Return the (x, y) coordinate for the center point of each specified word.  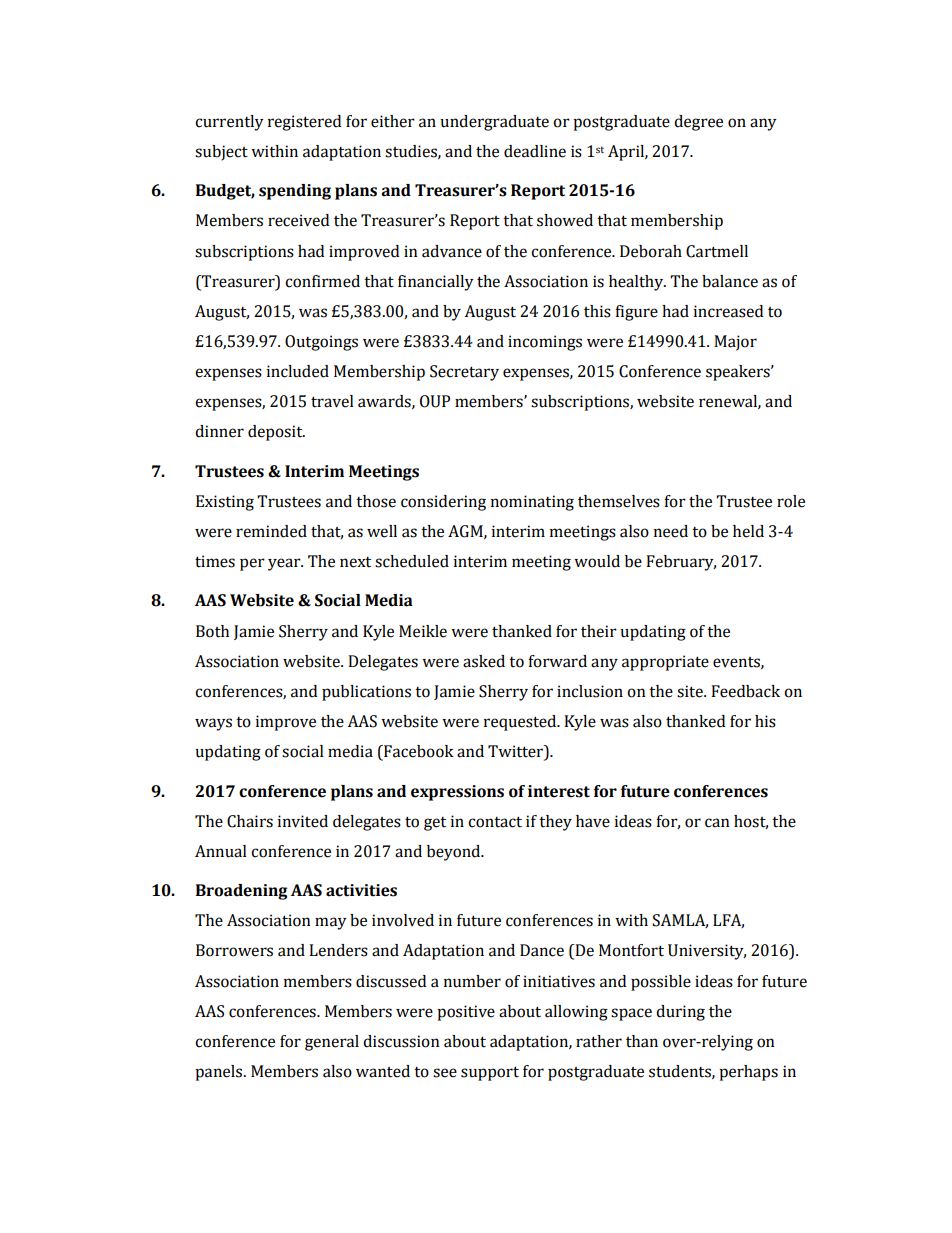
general (332, 1043)
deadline (535, 151)
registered (304, 123)
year (285, 564)
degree (698, 123)
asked (484, 661)
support (490, 1073)
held (748, 531)
